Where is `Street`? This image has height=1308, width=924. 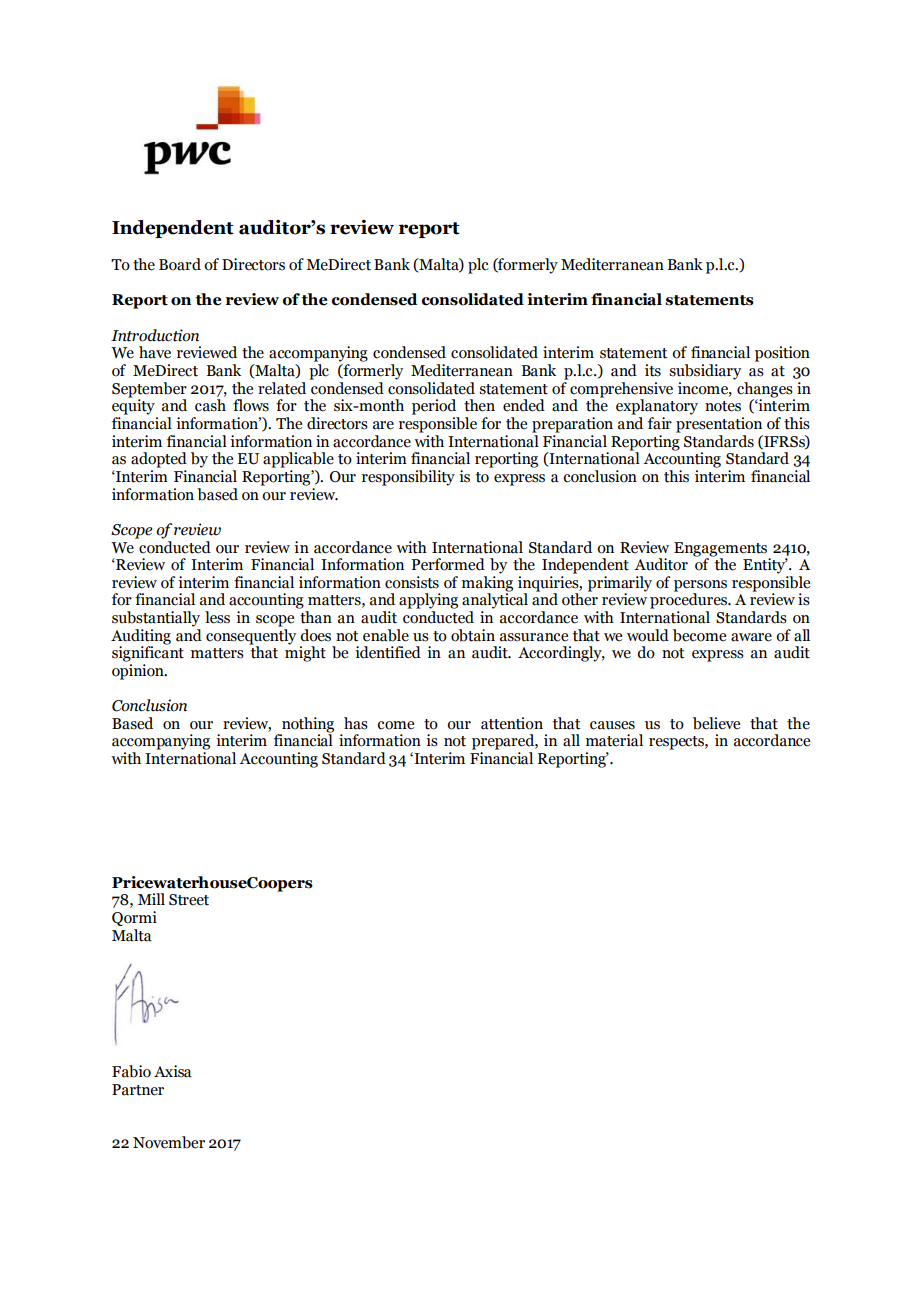
Street is located at coordinates (189, 900).
